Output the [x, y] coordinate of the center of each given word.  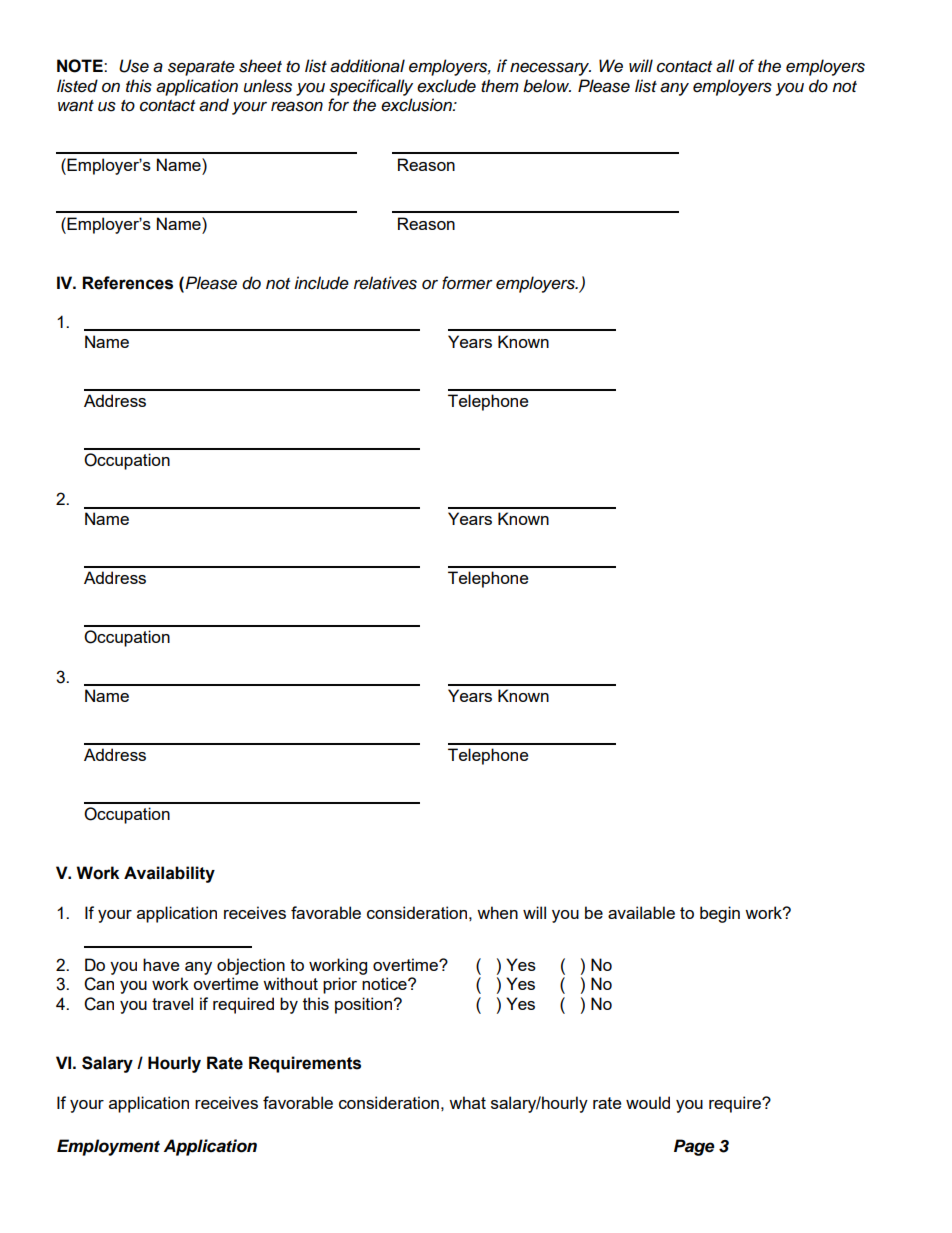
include [321, 283]
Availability [169, 874]
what [467, 1102]
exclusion [417, 105]
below [547, 86]
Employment [108, 1147]
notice [385, 983]
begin [720, 914]
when [497, 912]
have [161, 964]
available [641, 912]
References [127, 283]
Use [134, 66]
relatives [385, 283]
